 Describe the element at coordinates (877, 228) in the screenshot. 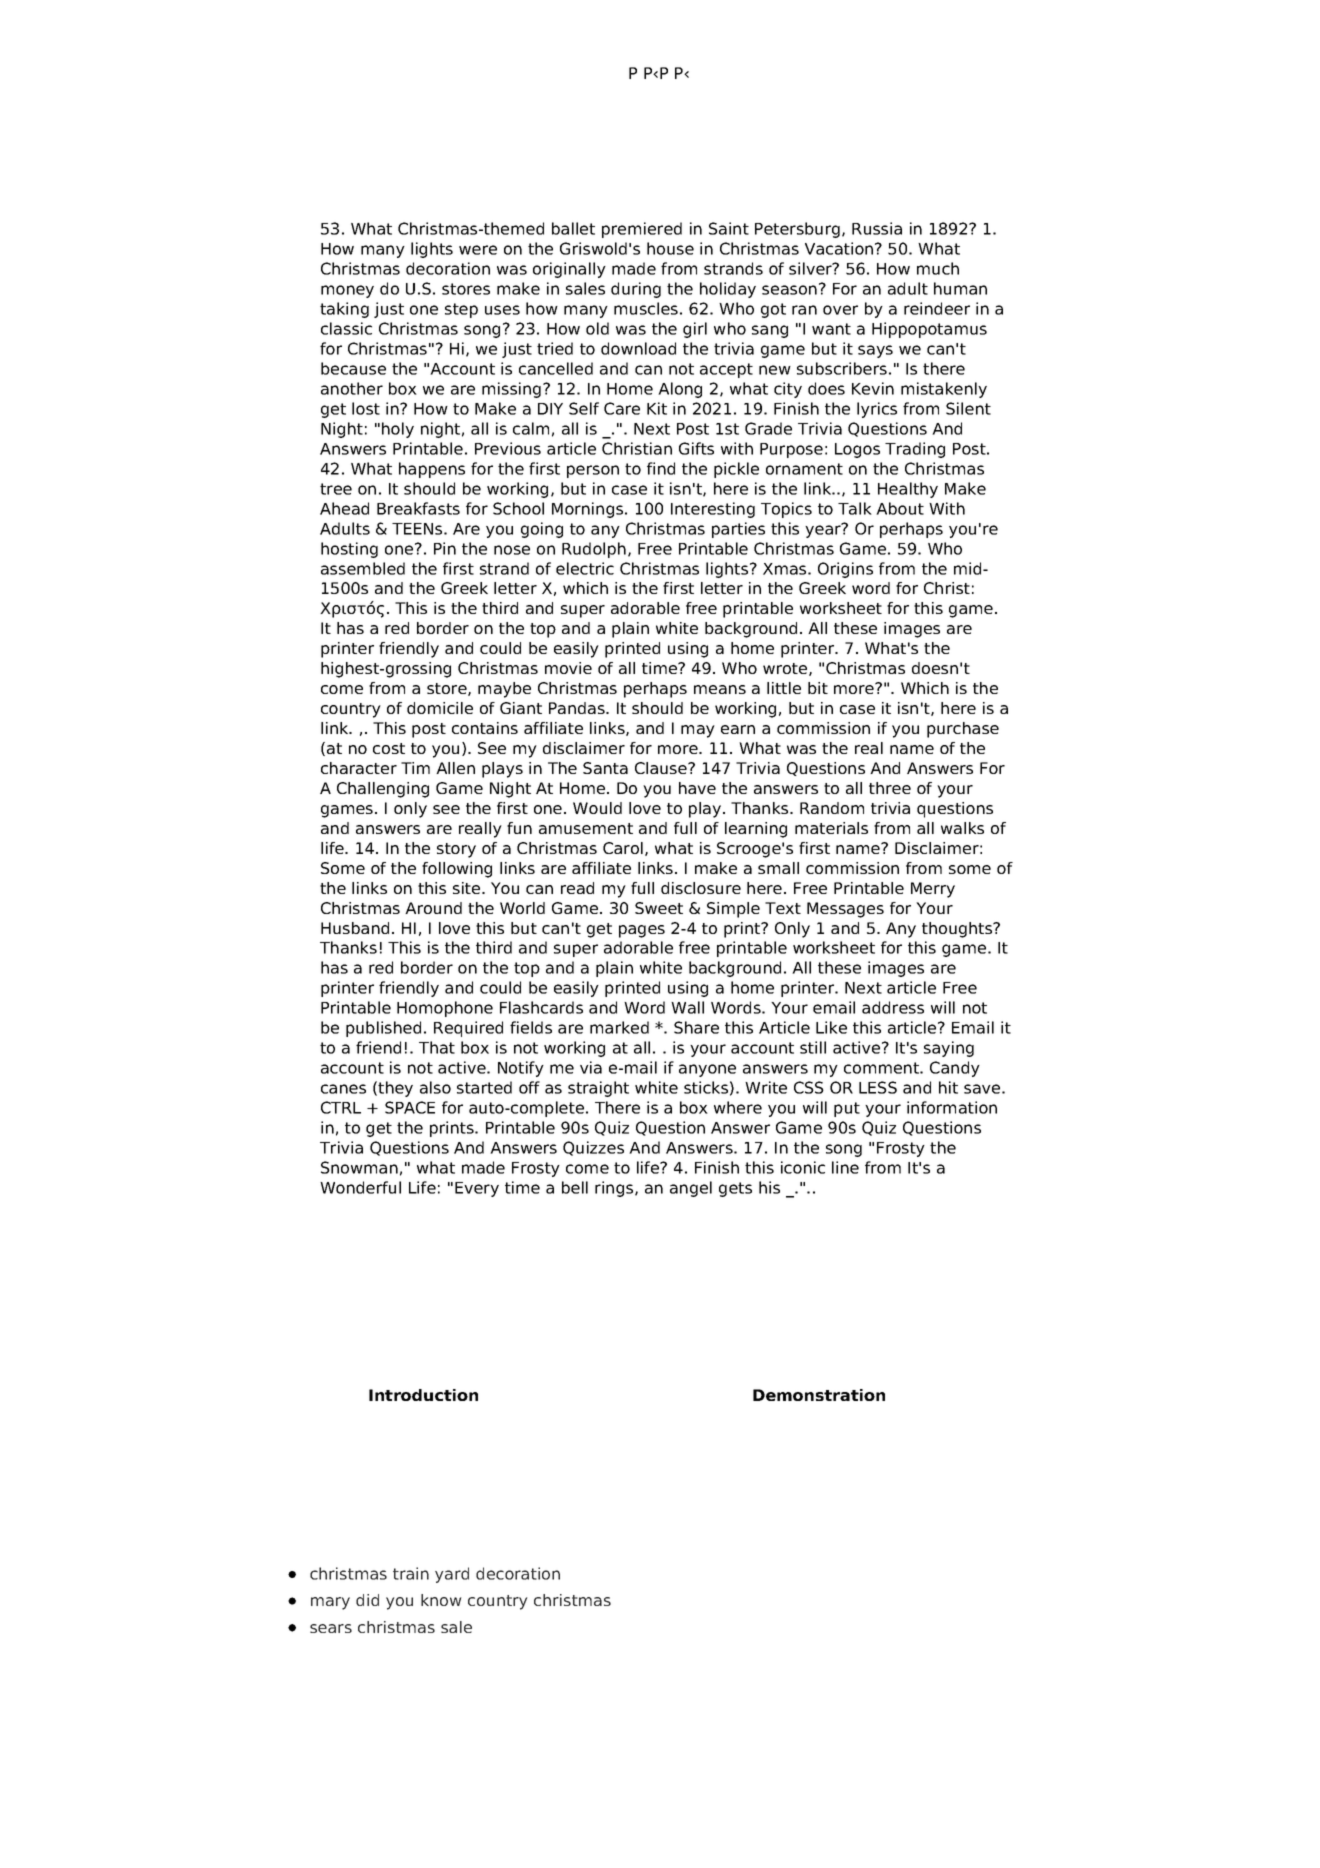

I see `Russia` at that location.
